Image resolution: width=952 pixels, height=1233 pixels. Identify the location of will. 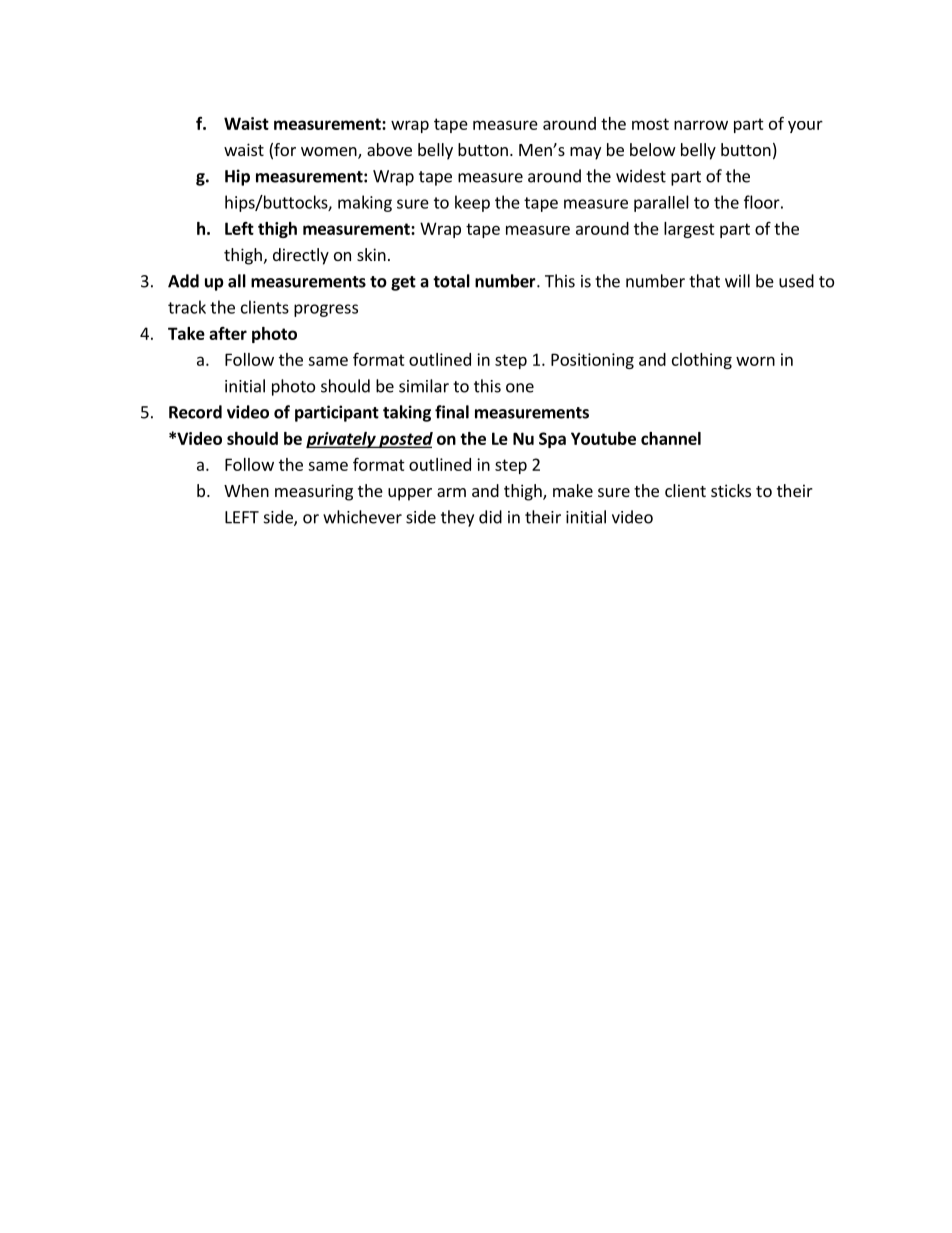
(737, 281).
